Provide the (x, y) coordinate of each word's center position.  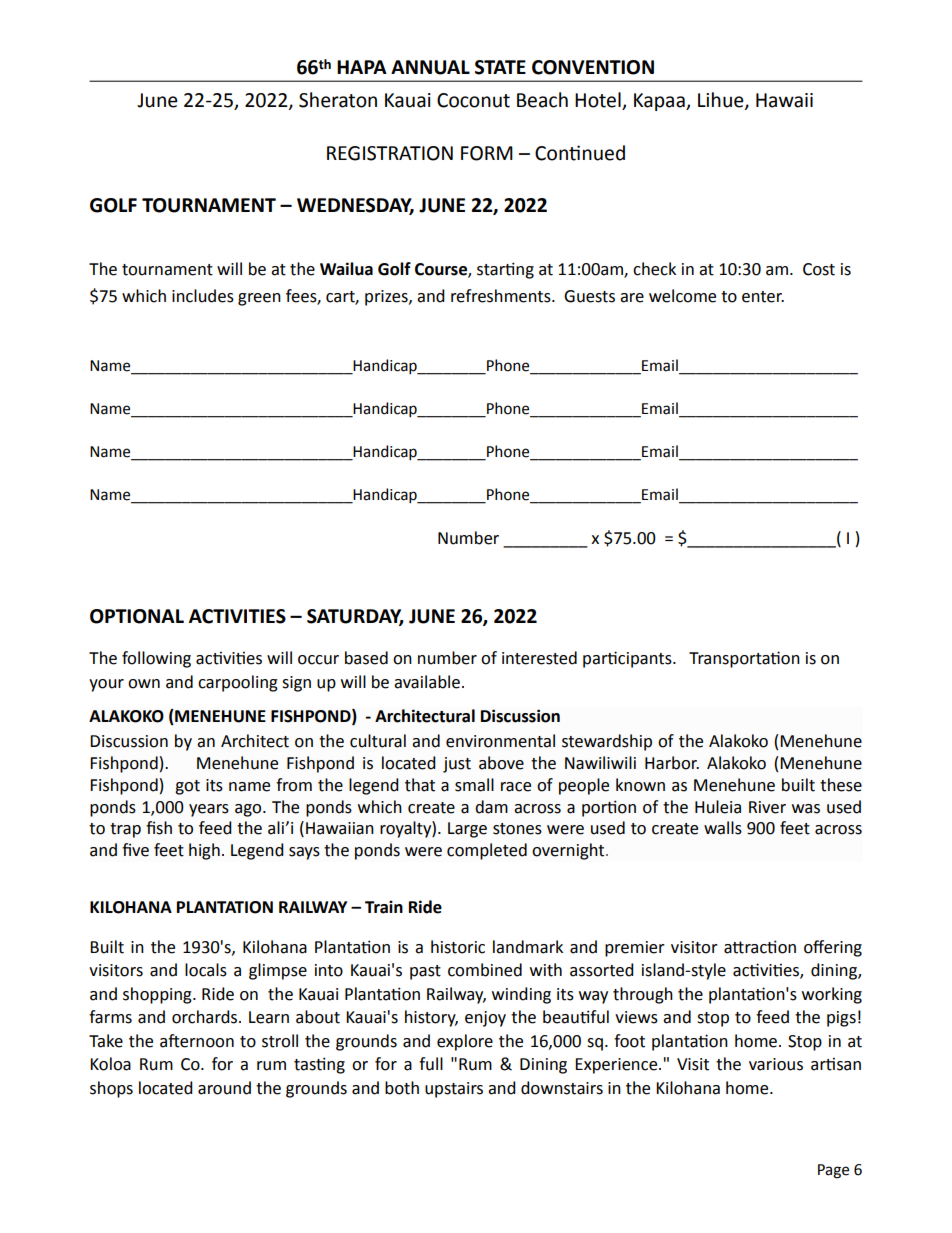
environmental (500, 741)
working (832, 995)
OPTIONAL (137, 616)
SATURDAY (355, 617)
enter (763, 297)
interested (539, 658)
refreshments (502, 296)
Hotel (599, 101)
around (224, 1088)
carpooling (238, 683)
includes (203, 296)
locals (206, 970)
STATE (500, 67)
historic (458, 947)
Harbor (672, 763)
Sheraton (338, 100)
